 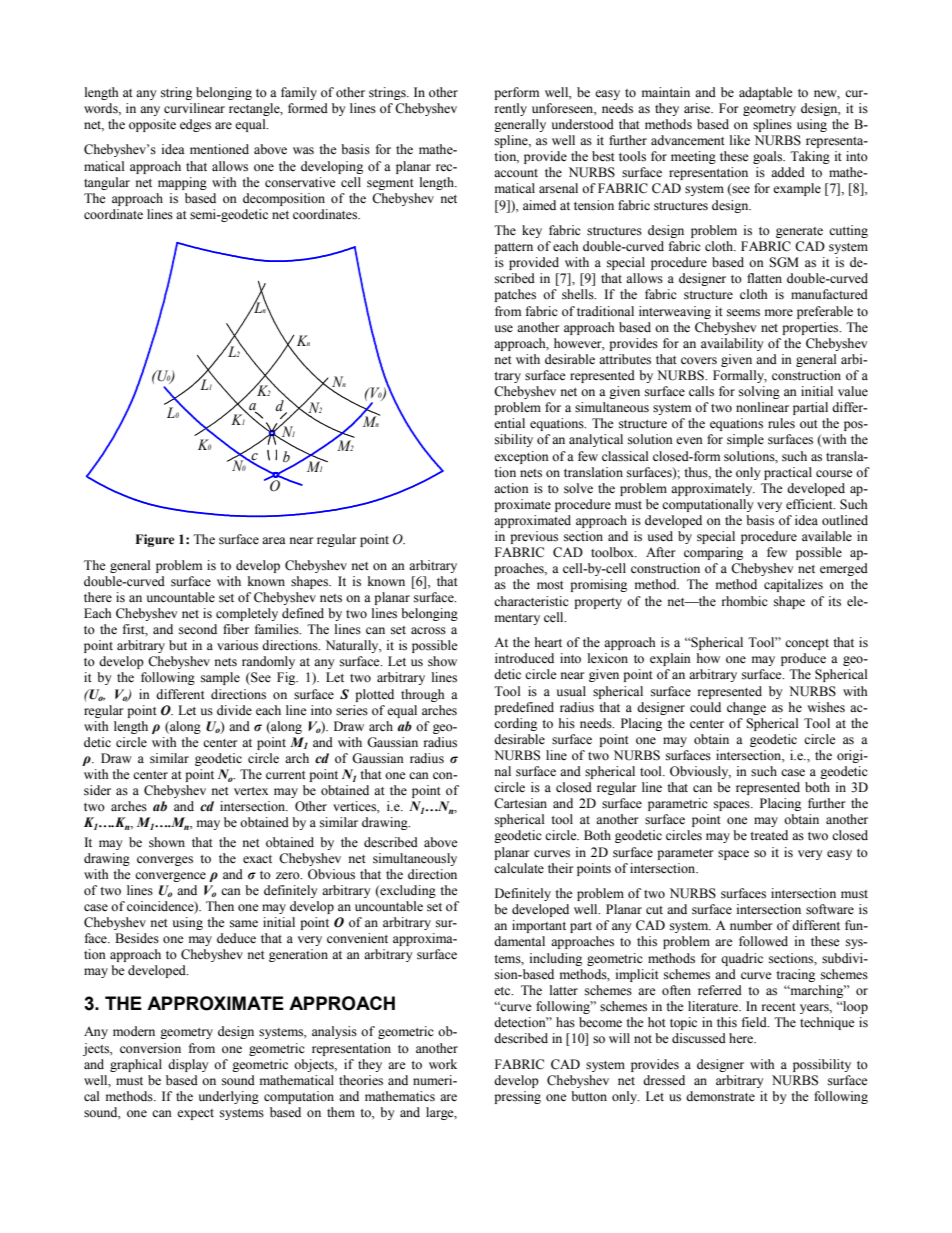 I want to click on edges, so click(x=195, y=125).
